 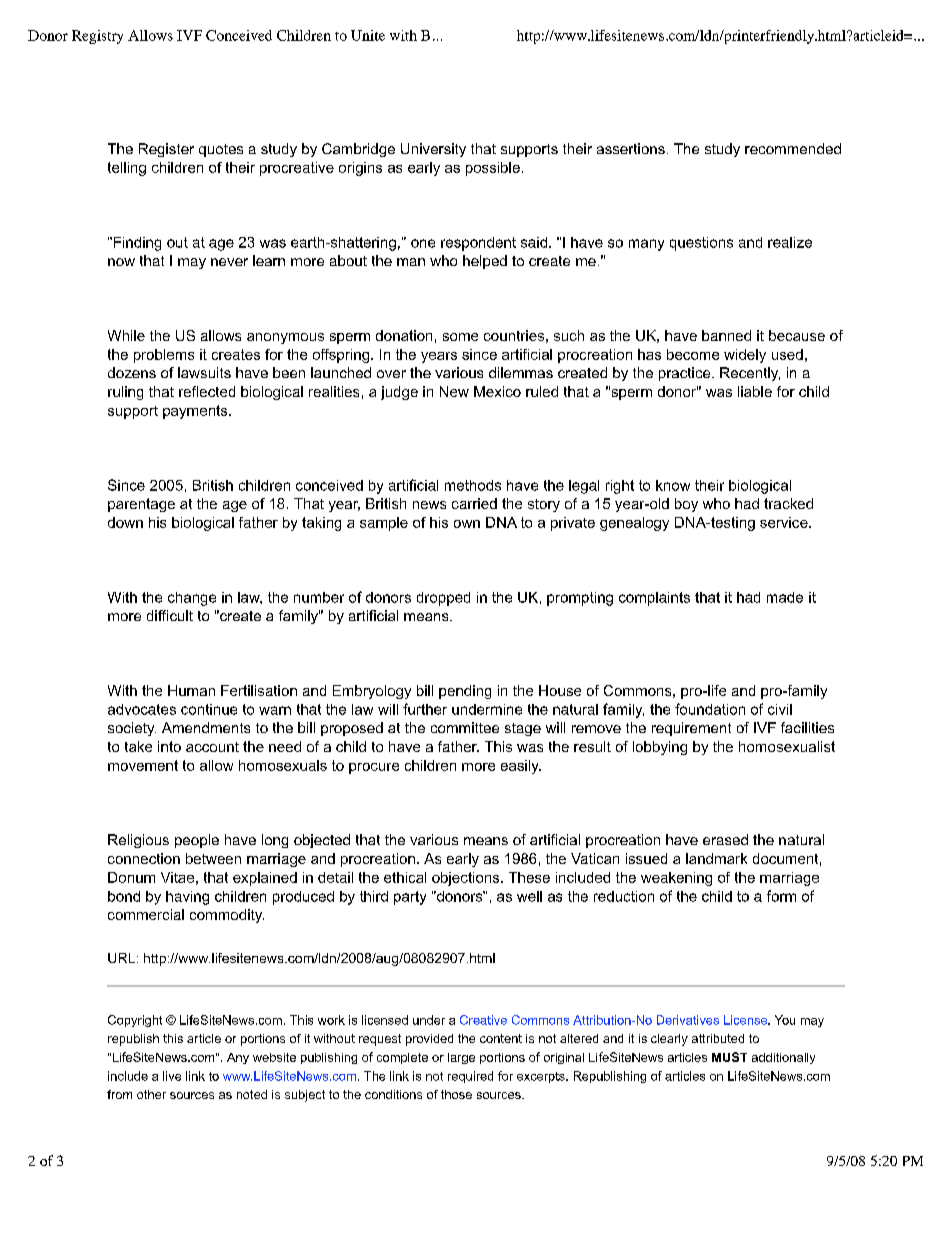 I want to click on Registry, so click(x=97, y=37).
